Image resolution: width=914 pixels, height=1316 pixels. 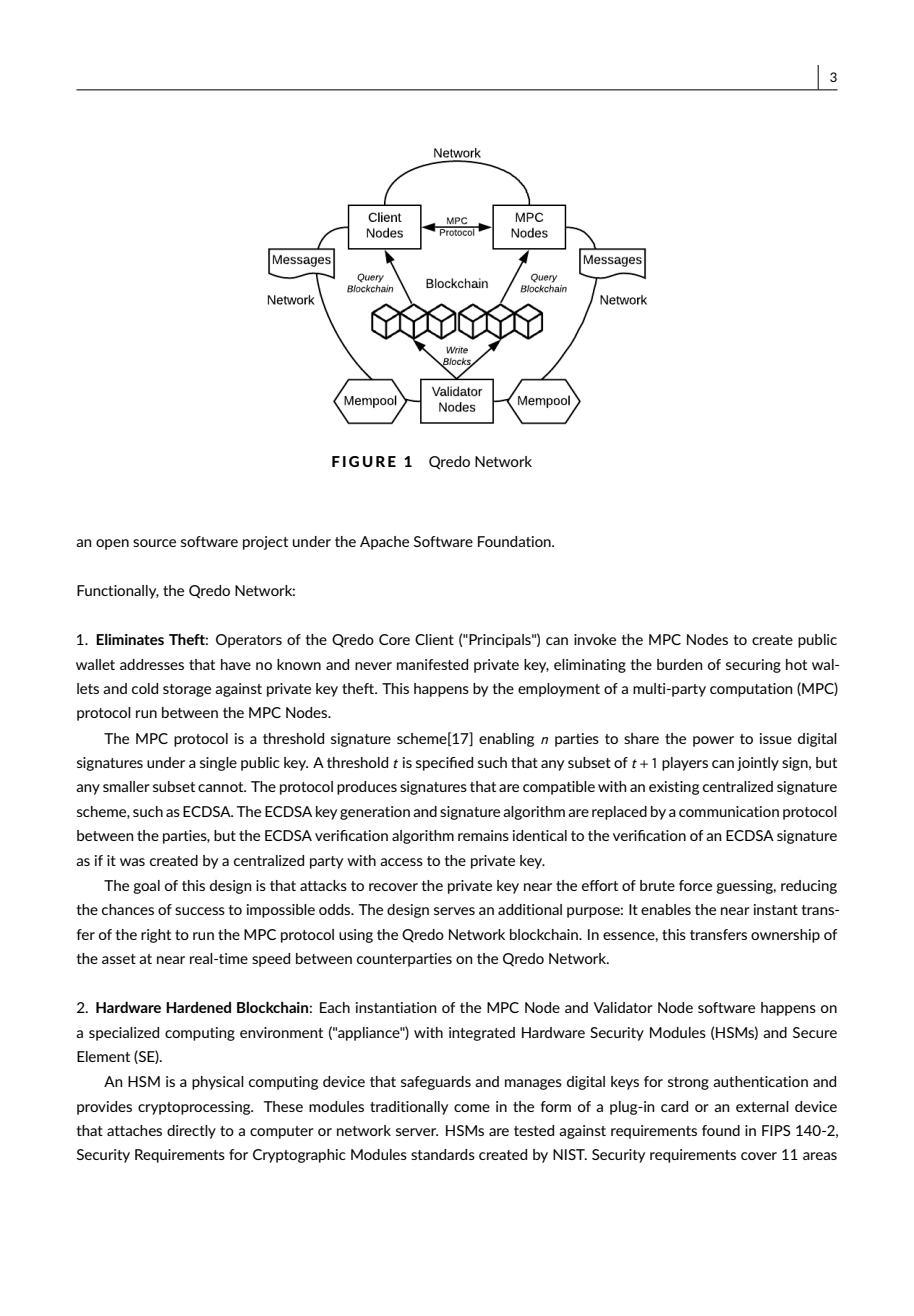 What do you see at coordinates (132, 862) in the screenshot?
I see `was` at bounding box center [132, 862].
